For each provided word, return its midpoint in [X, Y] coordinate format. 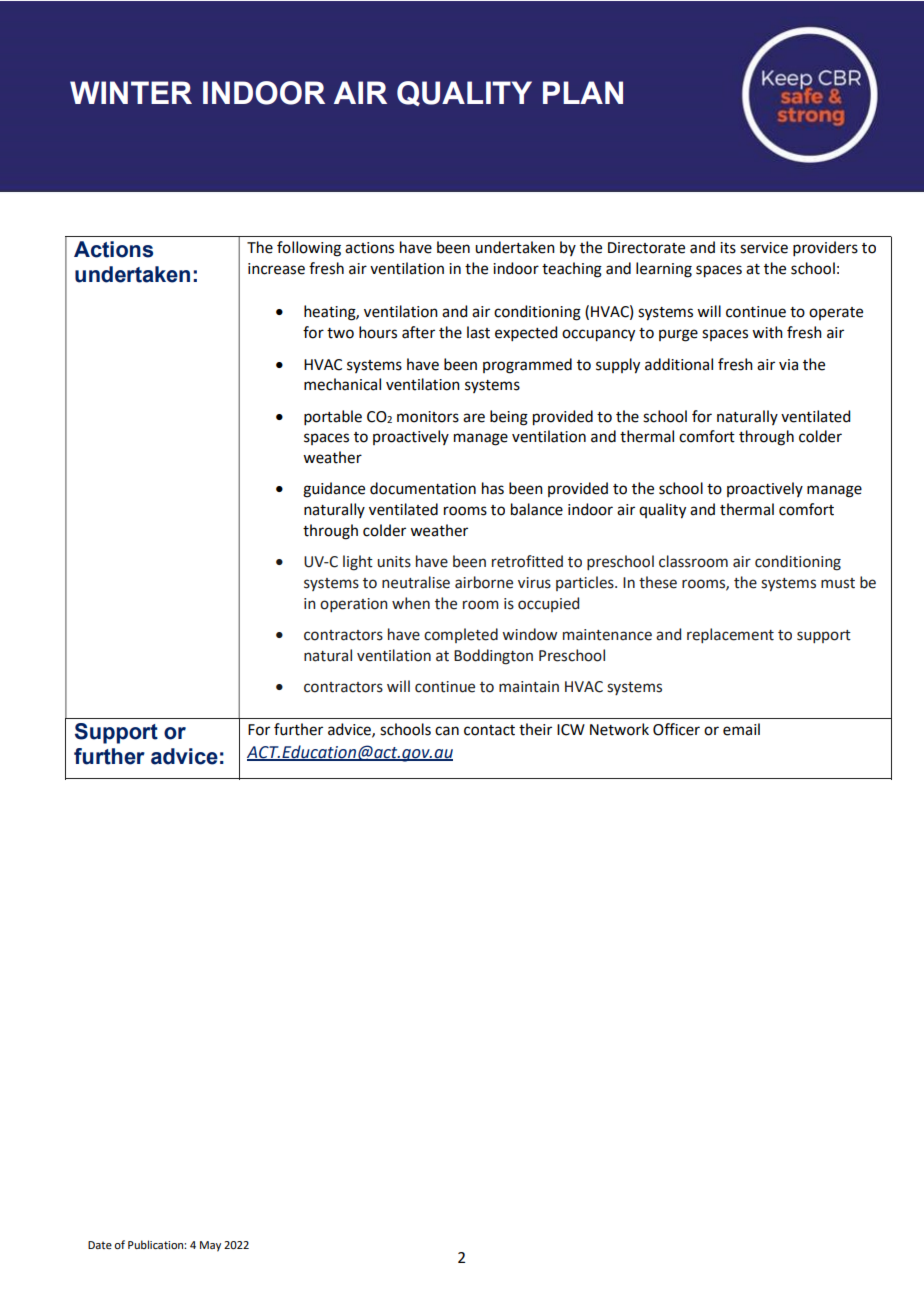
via [788, 365]
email [741, 729]
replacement [730, 635]
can [447, 731]
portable [333, 417]
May [210, 1246]
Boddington [493, 657]
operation [353, 605]
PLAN [583, 92]
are [474, 418]
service [764, 248]
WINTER [131, 92]
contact [489, 730]
